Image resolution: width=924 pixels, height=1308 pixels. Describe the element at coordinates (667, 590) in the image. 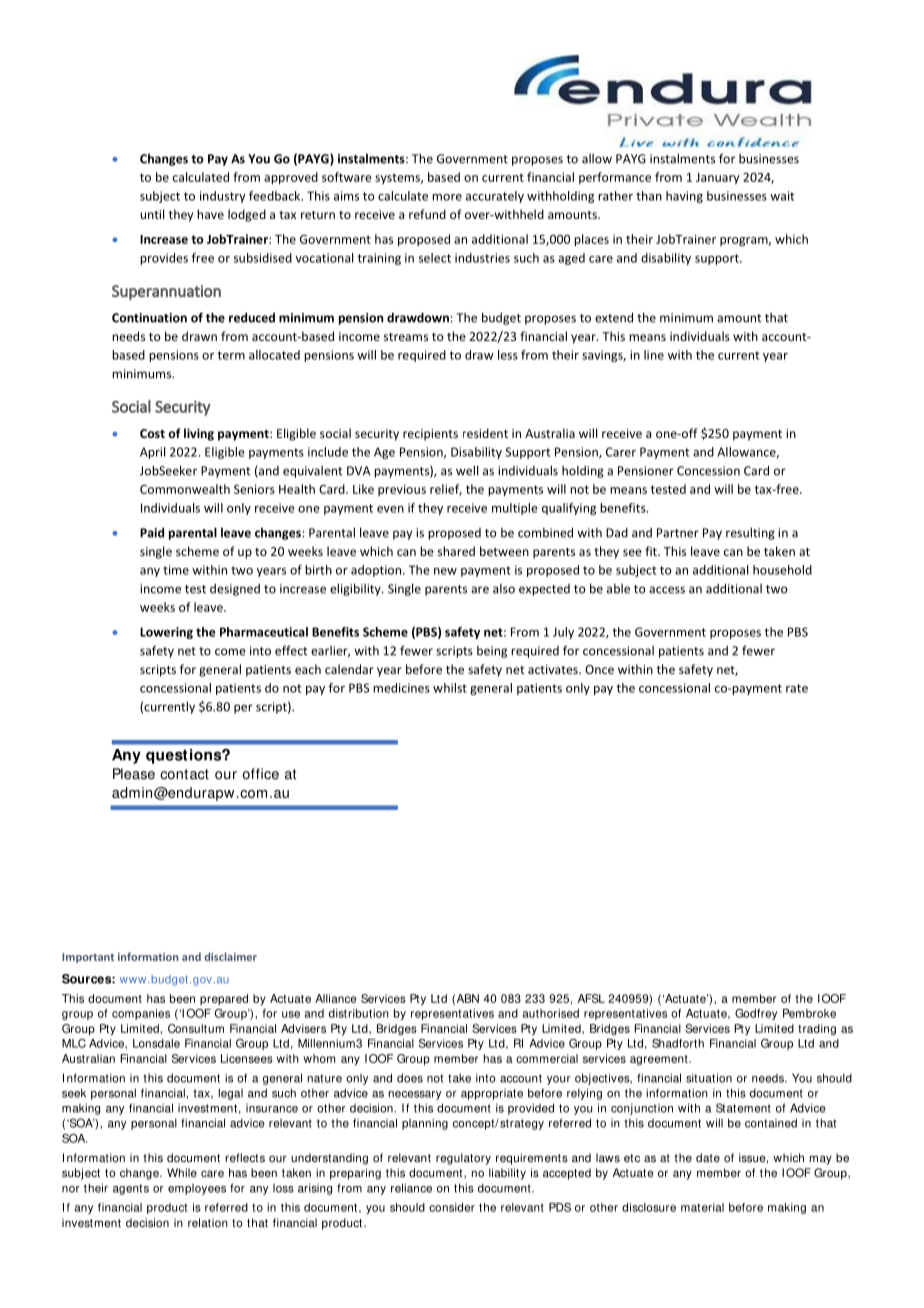

I see `access` at that location.
